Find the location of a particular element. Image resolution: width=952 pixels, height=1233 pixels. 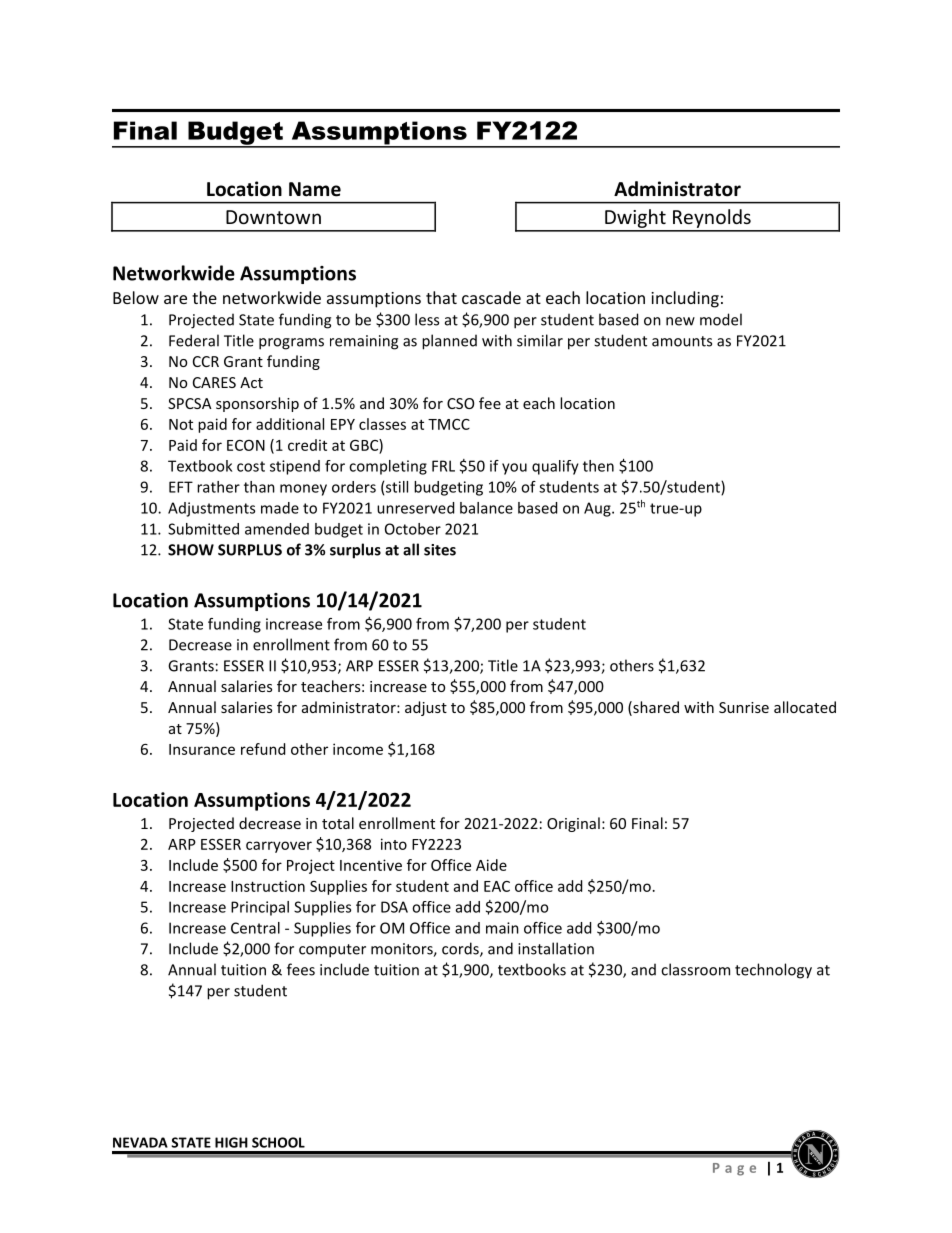

Sunrise is located at coordinates (744, 707).
